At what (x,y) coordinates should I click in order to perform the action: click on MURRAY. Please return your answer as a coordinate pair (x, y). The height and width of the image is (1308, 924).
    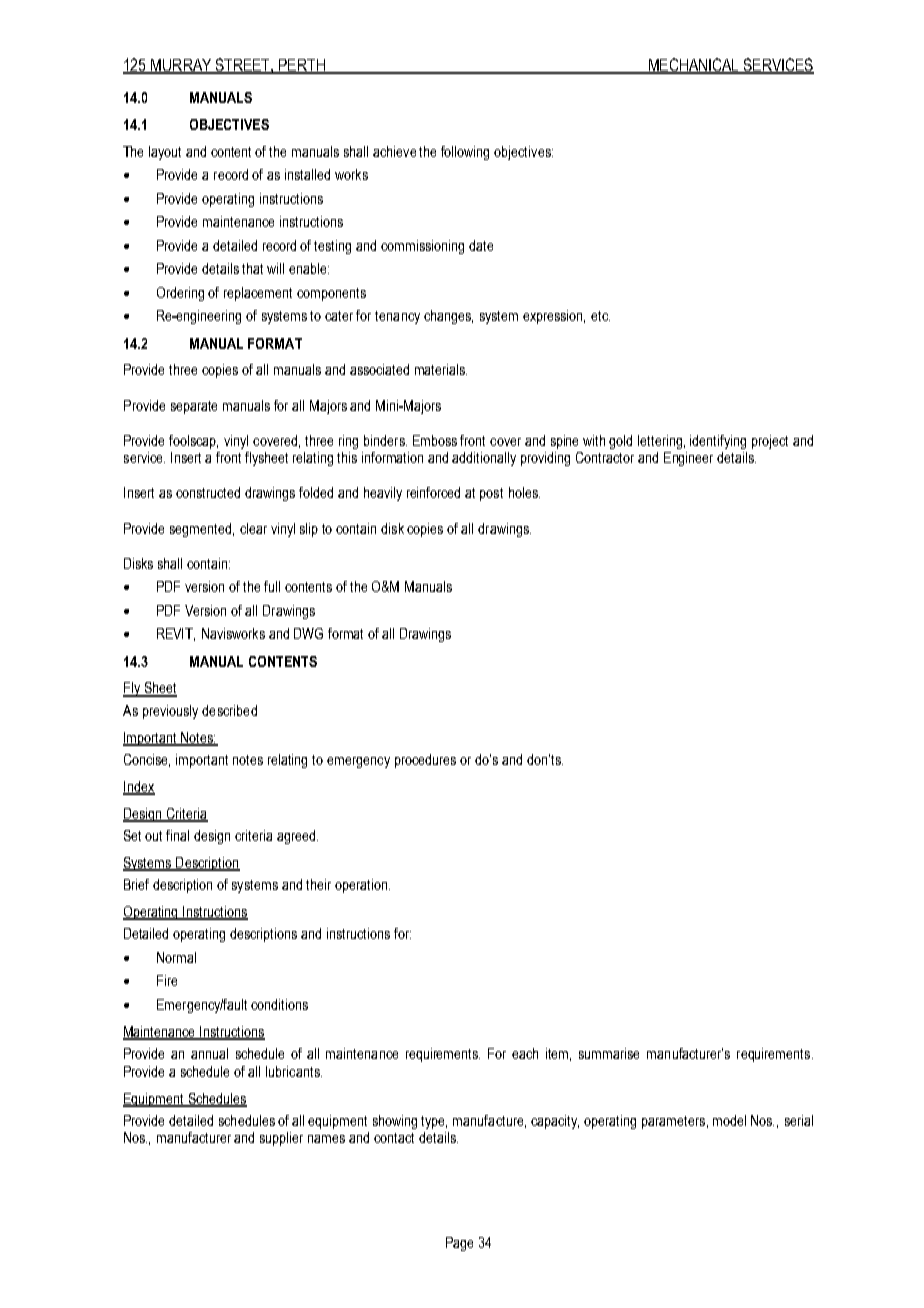
    Looking at the image, I should click on (181, 66).
